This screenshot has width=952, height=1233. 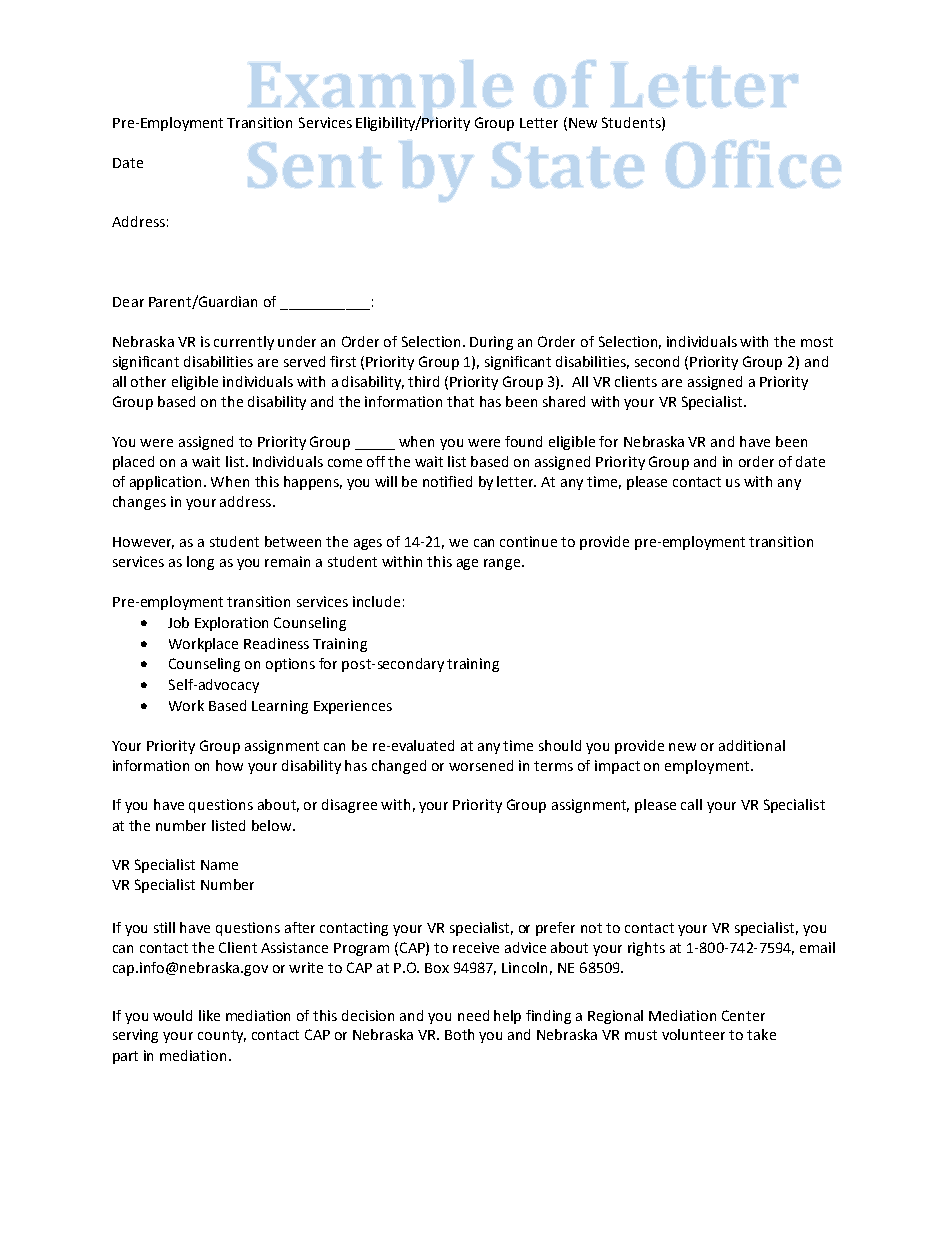 I want to click on notified, so click(x=447, y=481).
